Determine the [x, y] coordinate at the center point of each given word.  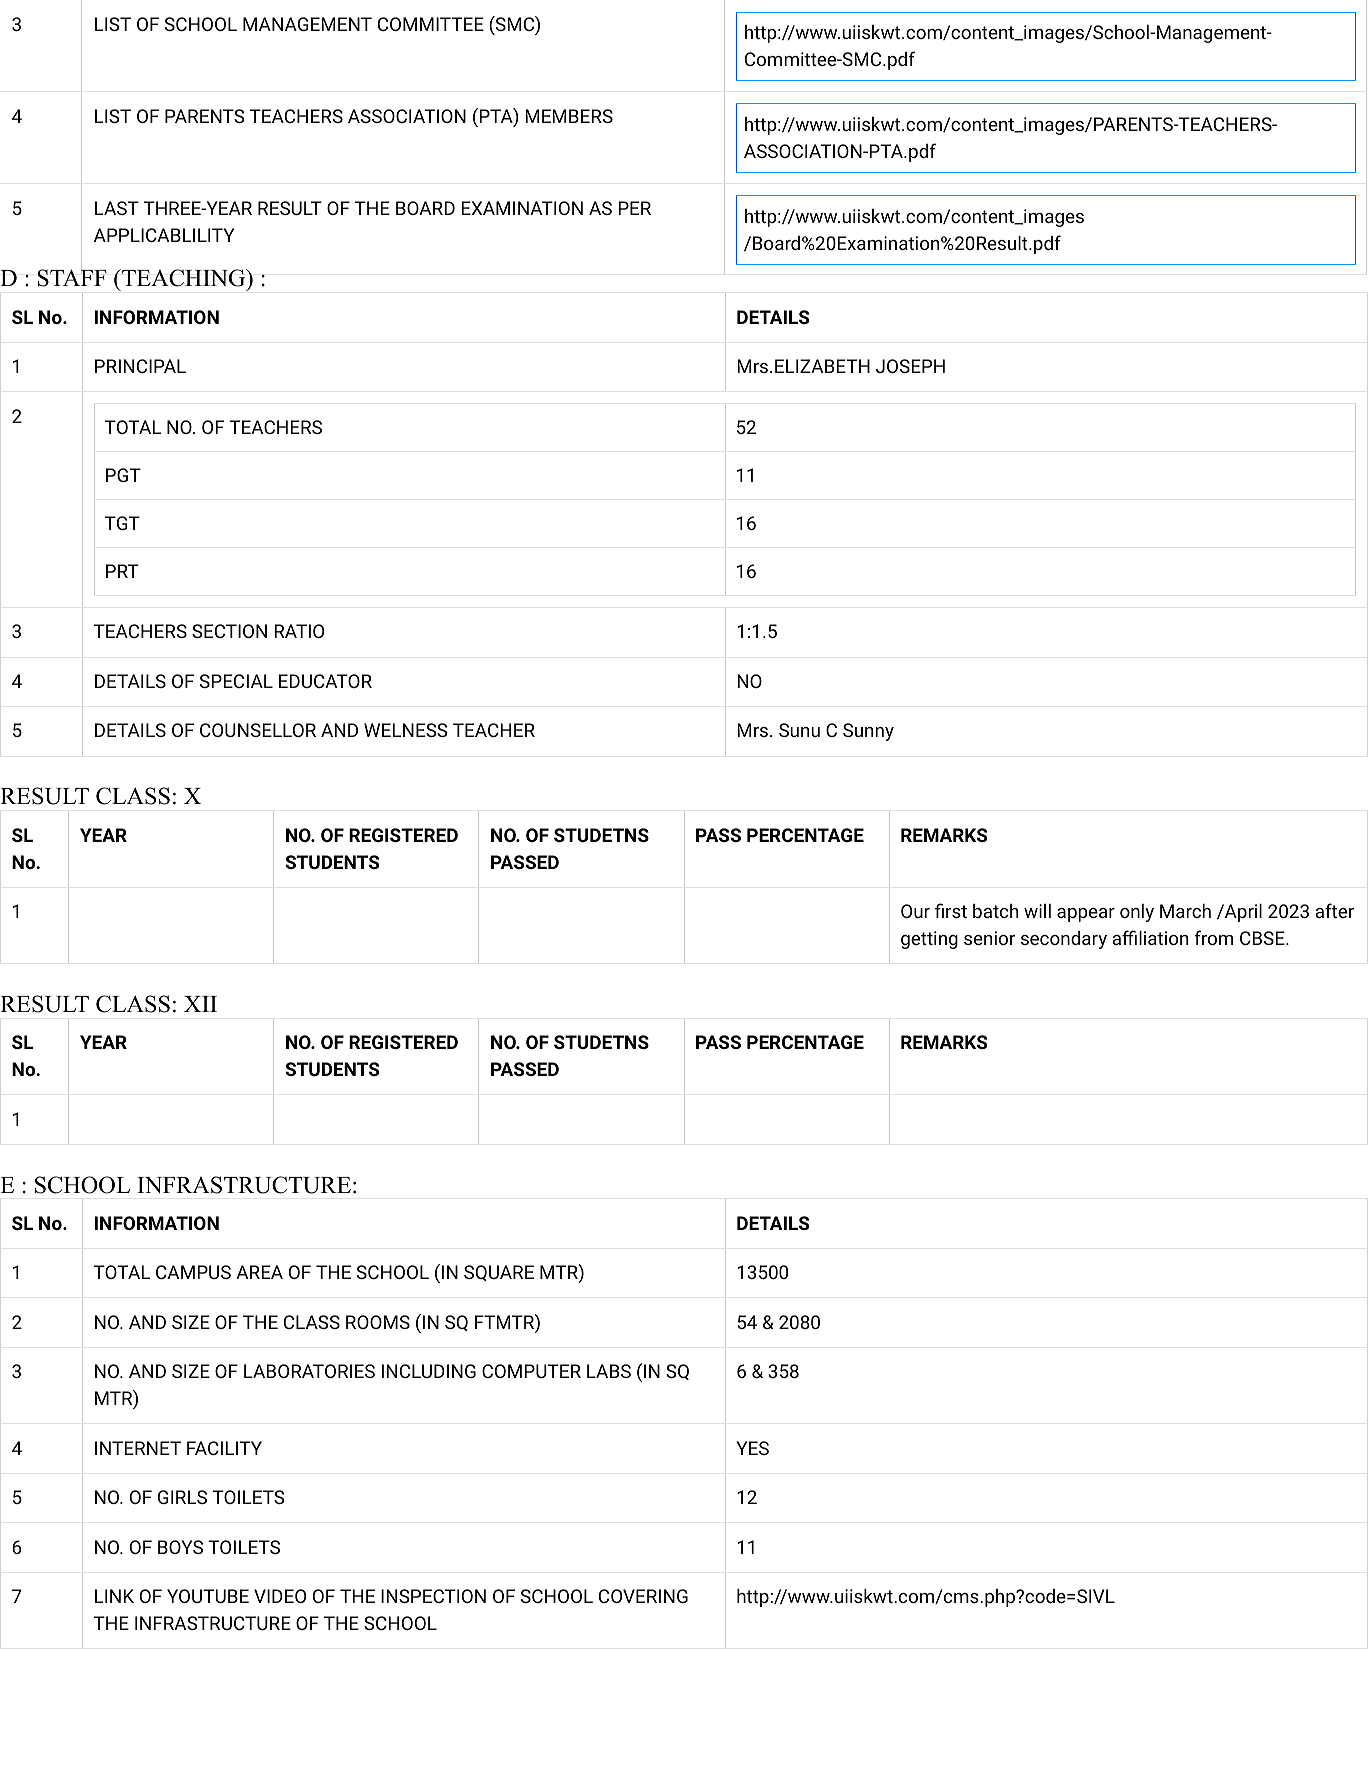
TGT [122, 523]
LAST [117, 208]
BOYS [180, 1547]
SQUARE [499, 1273]
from [1214, 937]
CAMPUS [193, 1272]
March [1185, 911]
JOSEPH [910, 366]
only [1137, 913]
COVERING [643, 1596]
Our [915, 911]
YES [752, 1448]
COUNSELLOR [258, 730]
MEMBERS [569, 116]
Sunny [868, 732]
